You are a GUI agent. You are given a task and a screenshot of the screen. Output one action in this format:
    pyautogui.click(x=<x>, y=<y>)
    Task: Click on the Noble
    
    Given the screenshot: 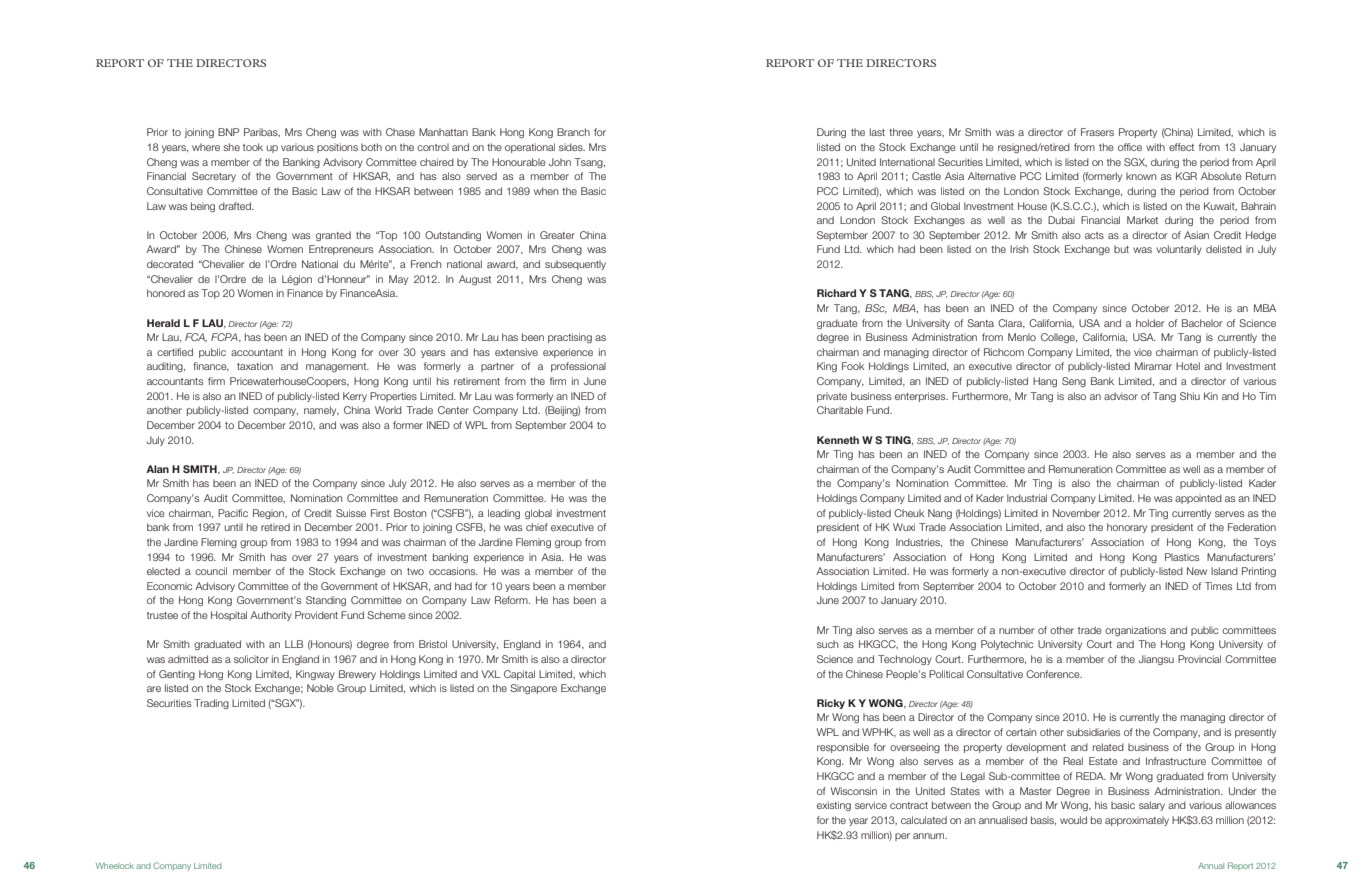 What is the action you would take?
    pyautogui.click(x=320, y=688)
